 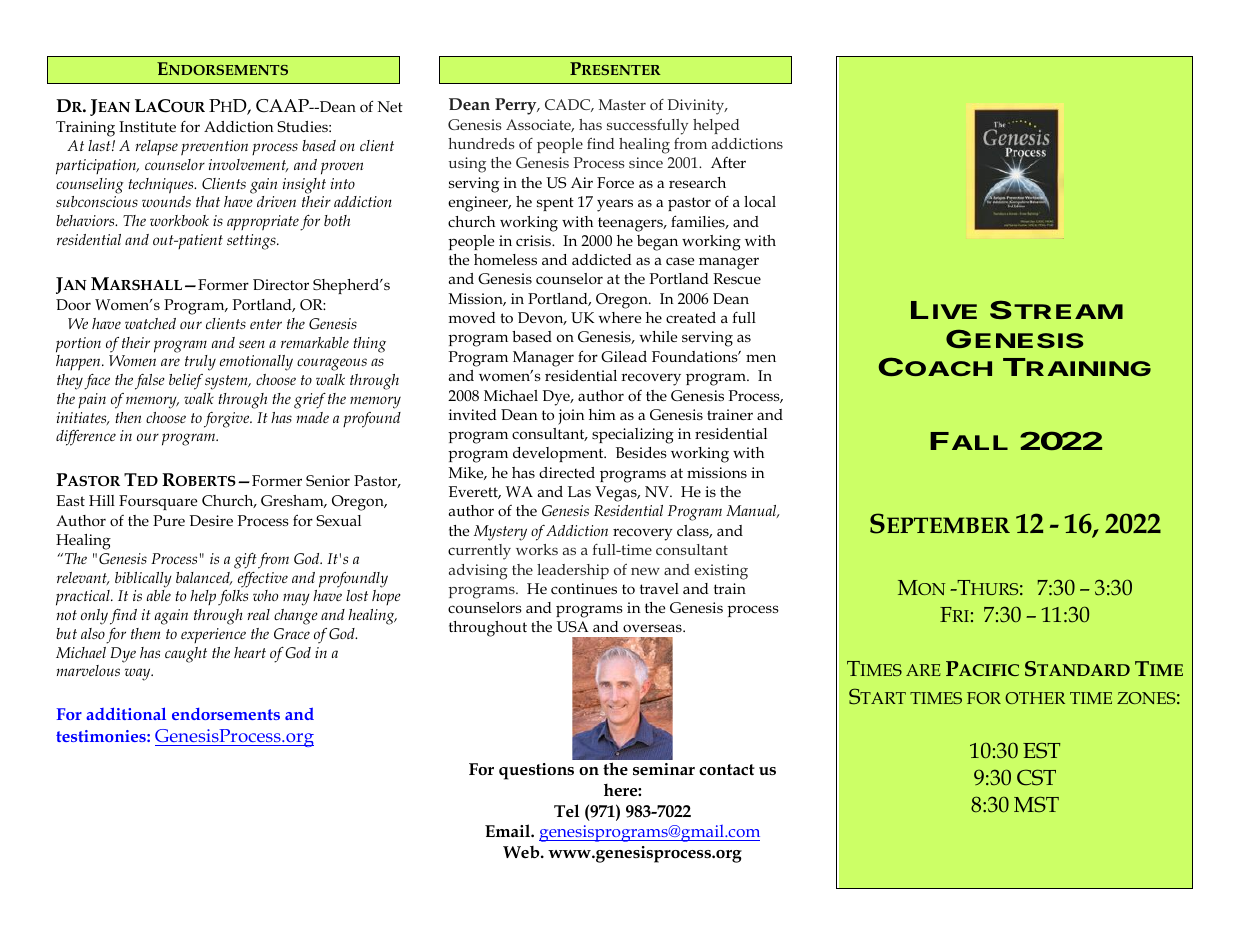 What do you see at coordinates (691, 317) in the document?
I see `created` at bounding box center [691, 317].
